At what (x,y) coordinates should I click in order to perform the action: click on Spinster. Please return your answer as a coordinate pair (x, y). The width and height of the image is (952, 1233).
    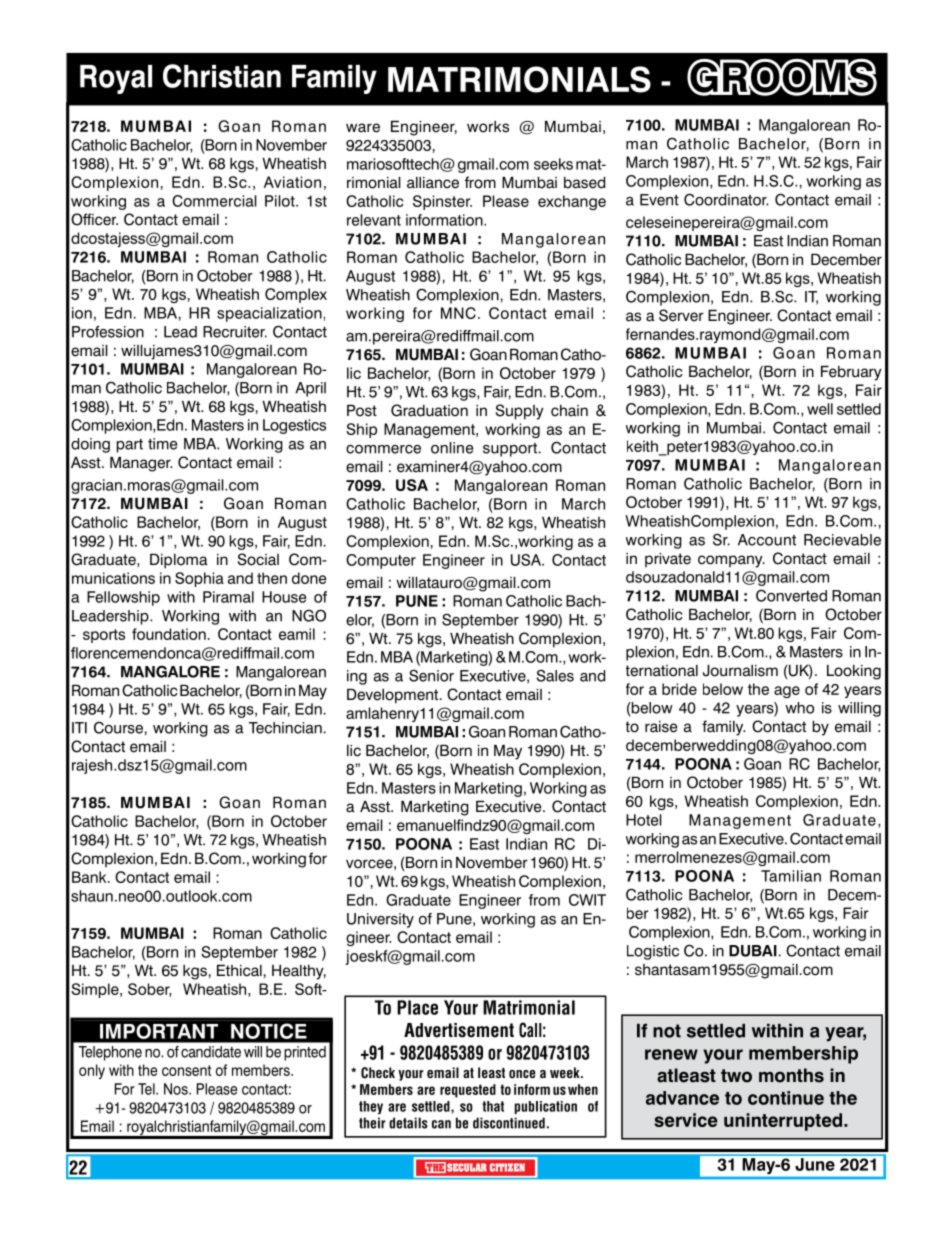
    Looking at the image, I should click on (442, 202).
